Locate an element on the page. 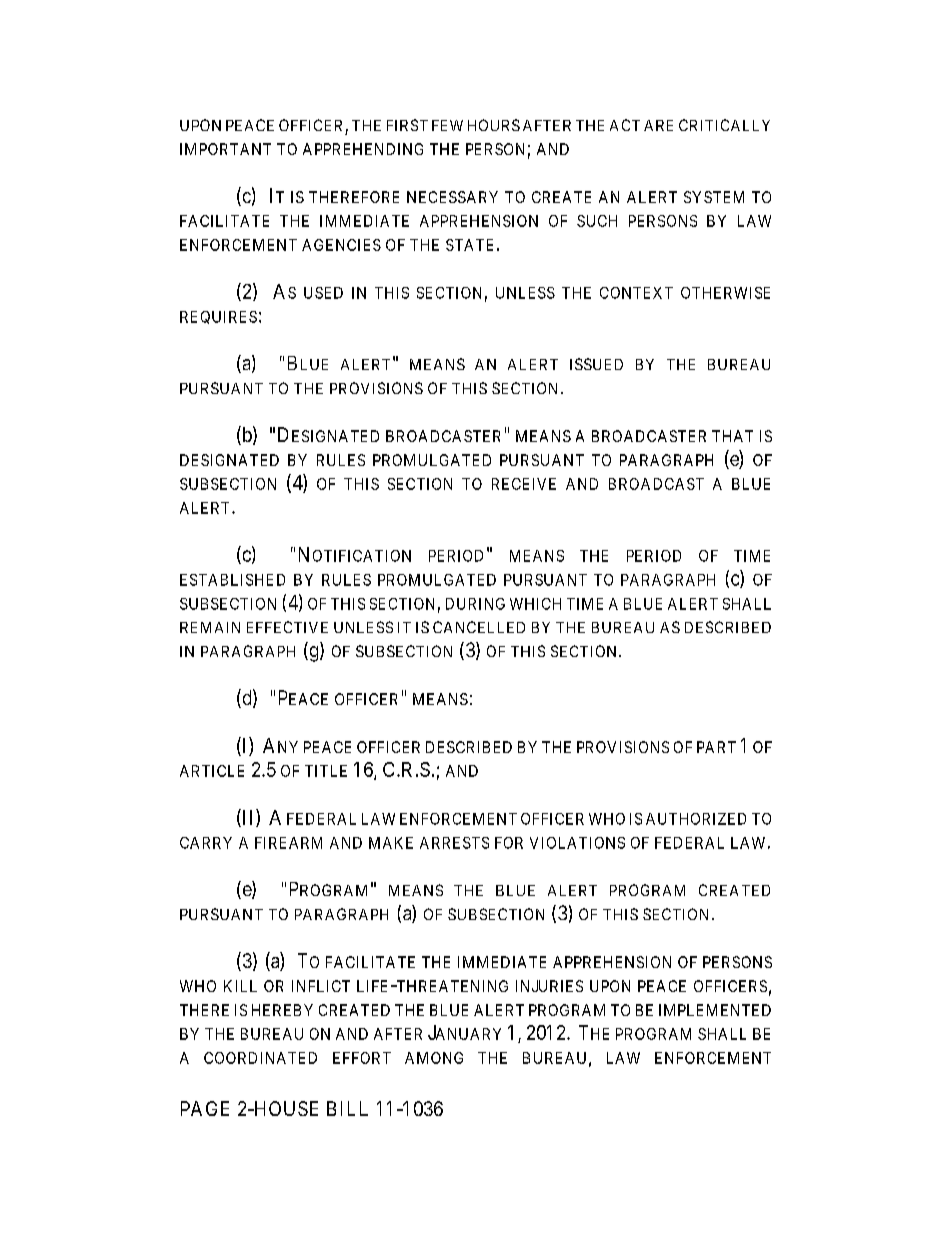 The width and height of the document is (952, 1233). AMONG is located at coordinates (434, 1058).
